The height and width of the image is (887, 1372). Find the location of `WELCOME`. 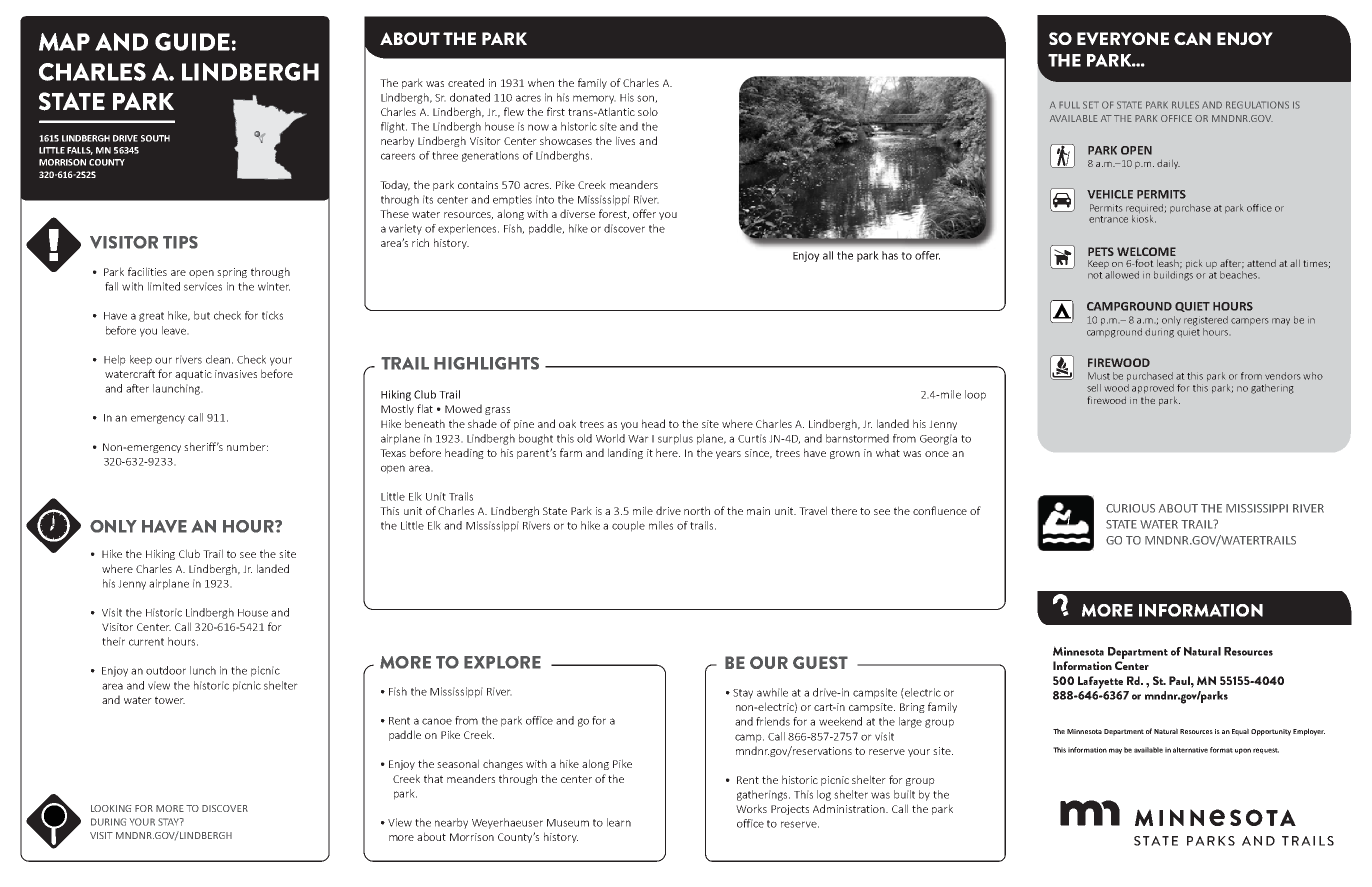

WELCOME is located at coordinates (1146, 251).
